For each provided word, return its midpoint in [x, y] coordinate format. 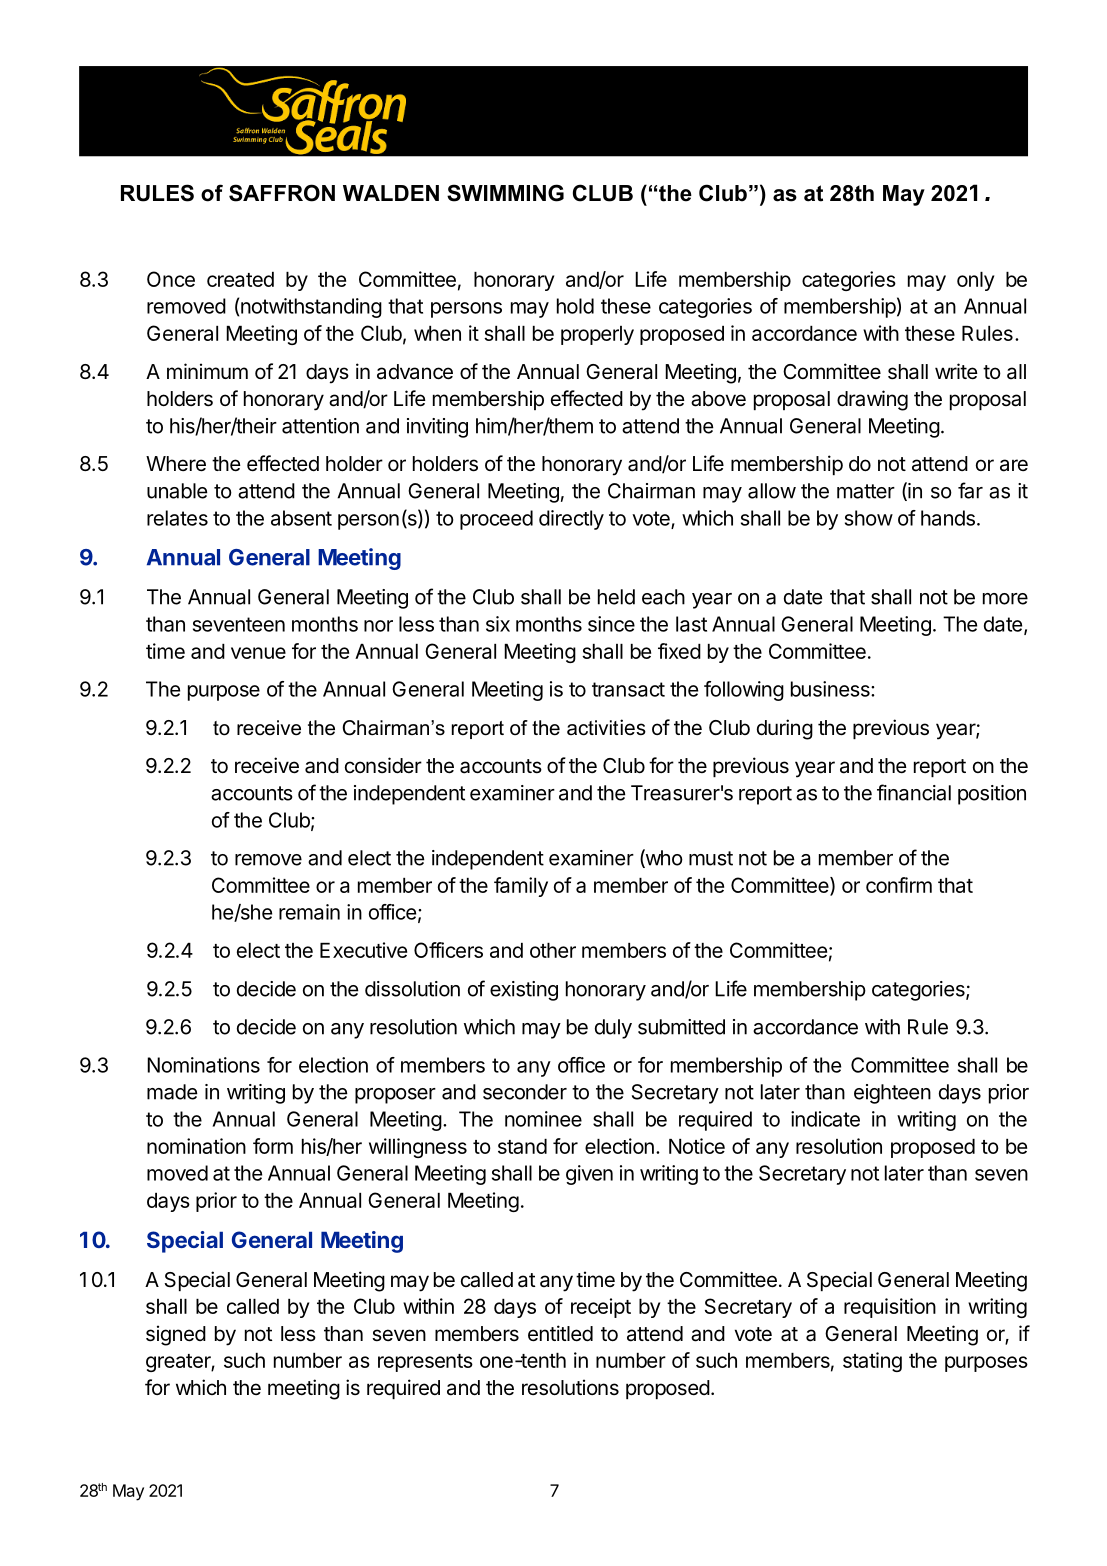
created [240, 279]
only [975, 281]
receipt [601, 1308]
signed [176, 1335]
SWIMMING [505, 193]
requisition [890, 1308]
